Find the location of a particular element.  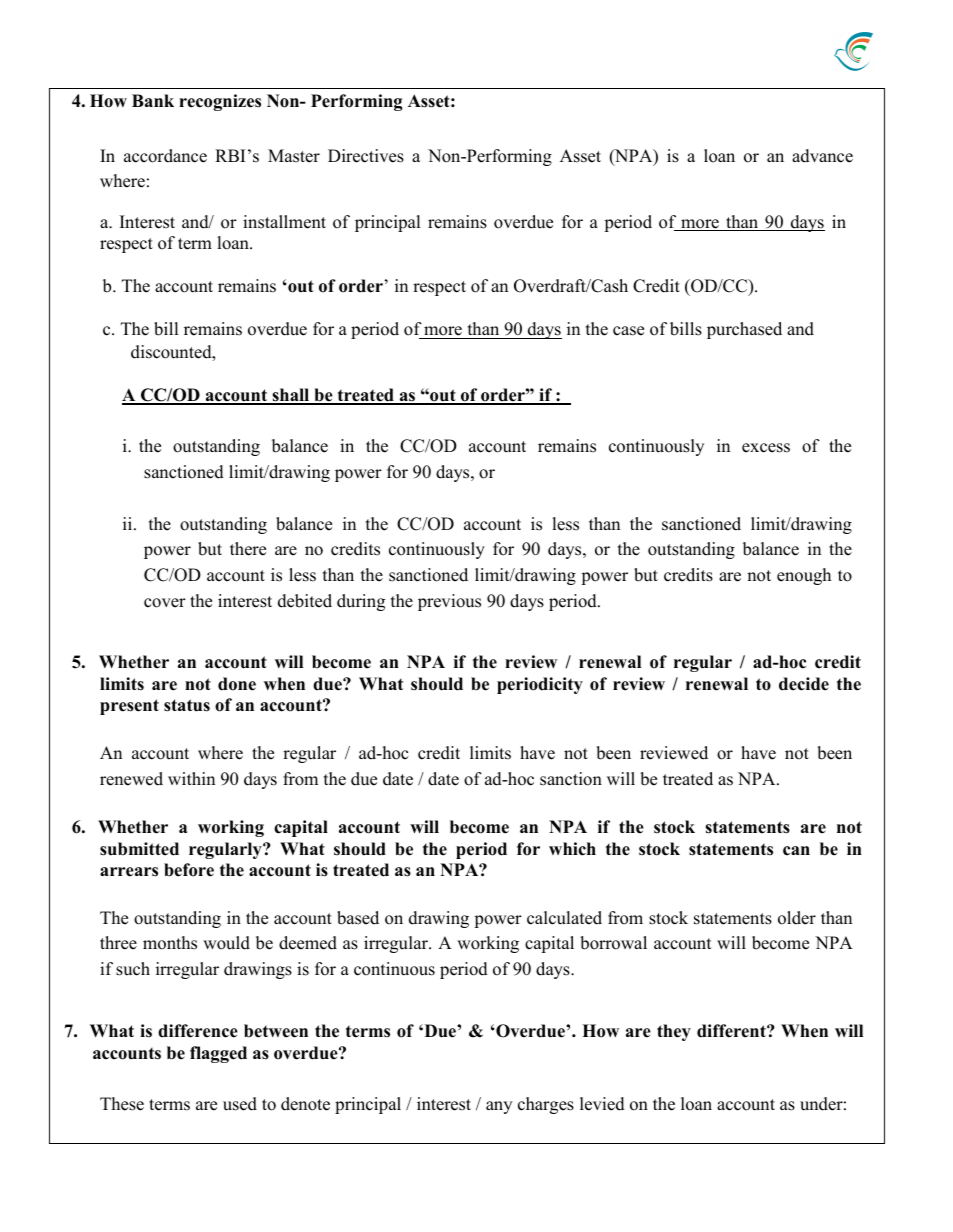

recognizes is located at coordinates (220, 102).
